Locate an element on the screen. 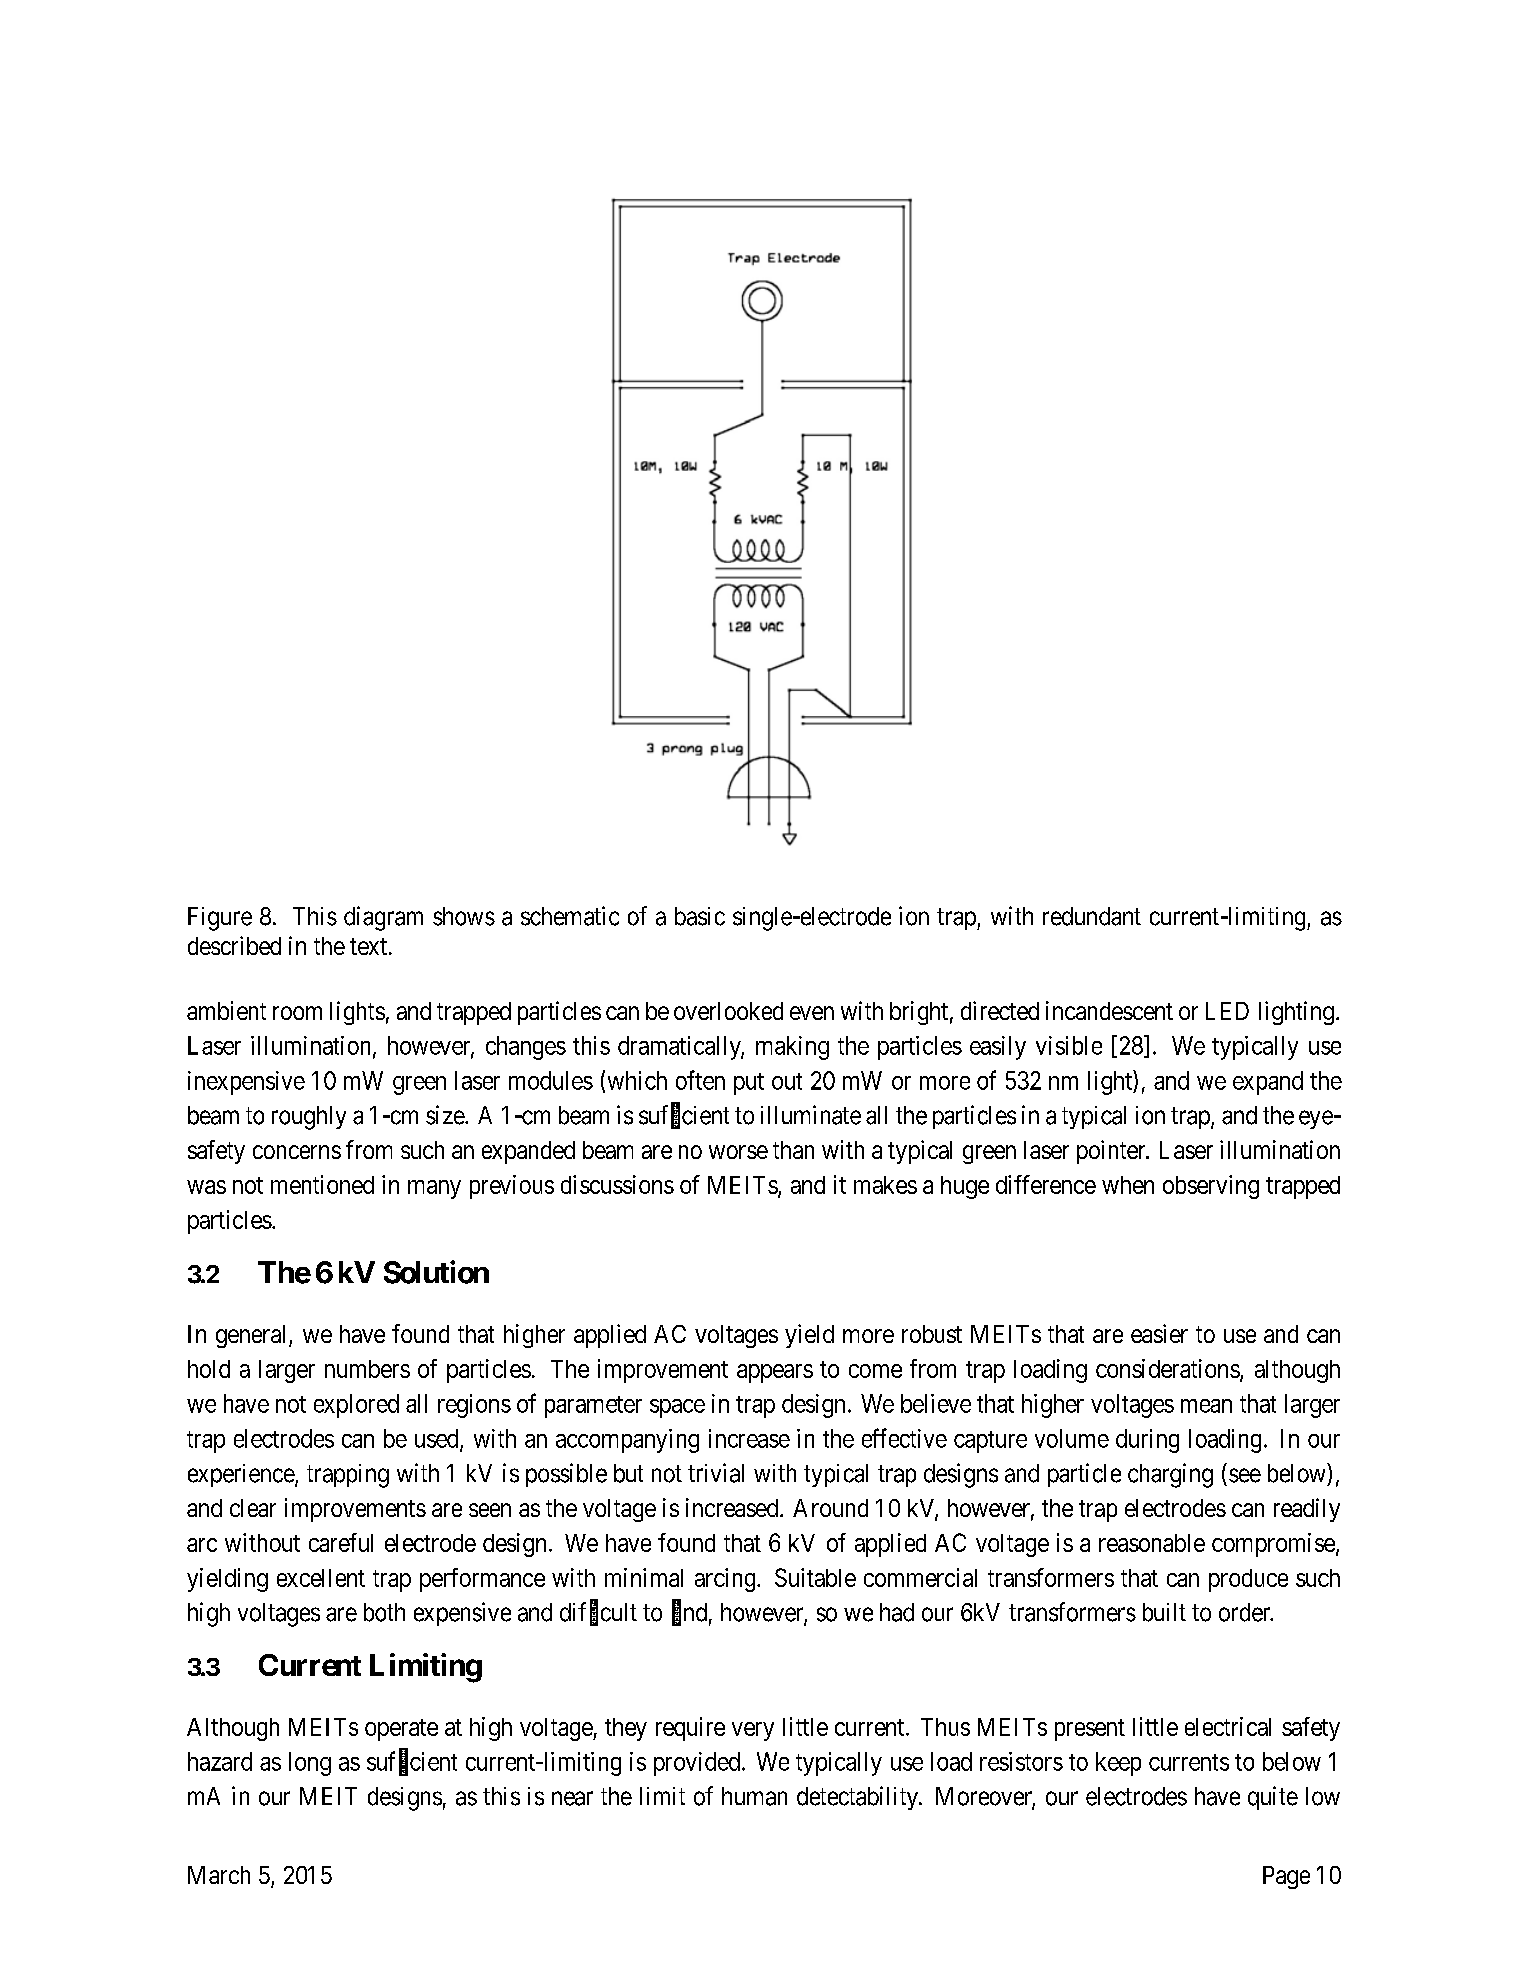 This screenshot has height=1976, width=1527. both is located at coordinates (384, 1612).
